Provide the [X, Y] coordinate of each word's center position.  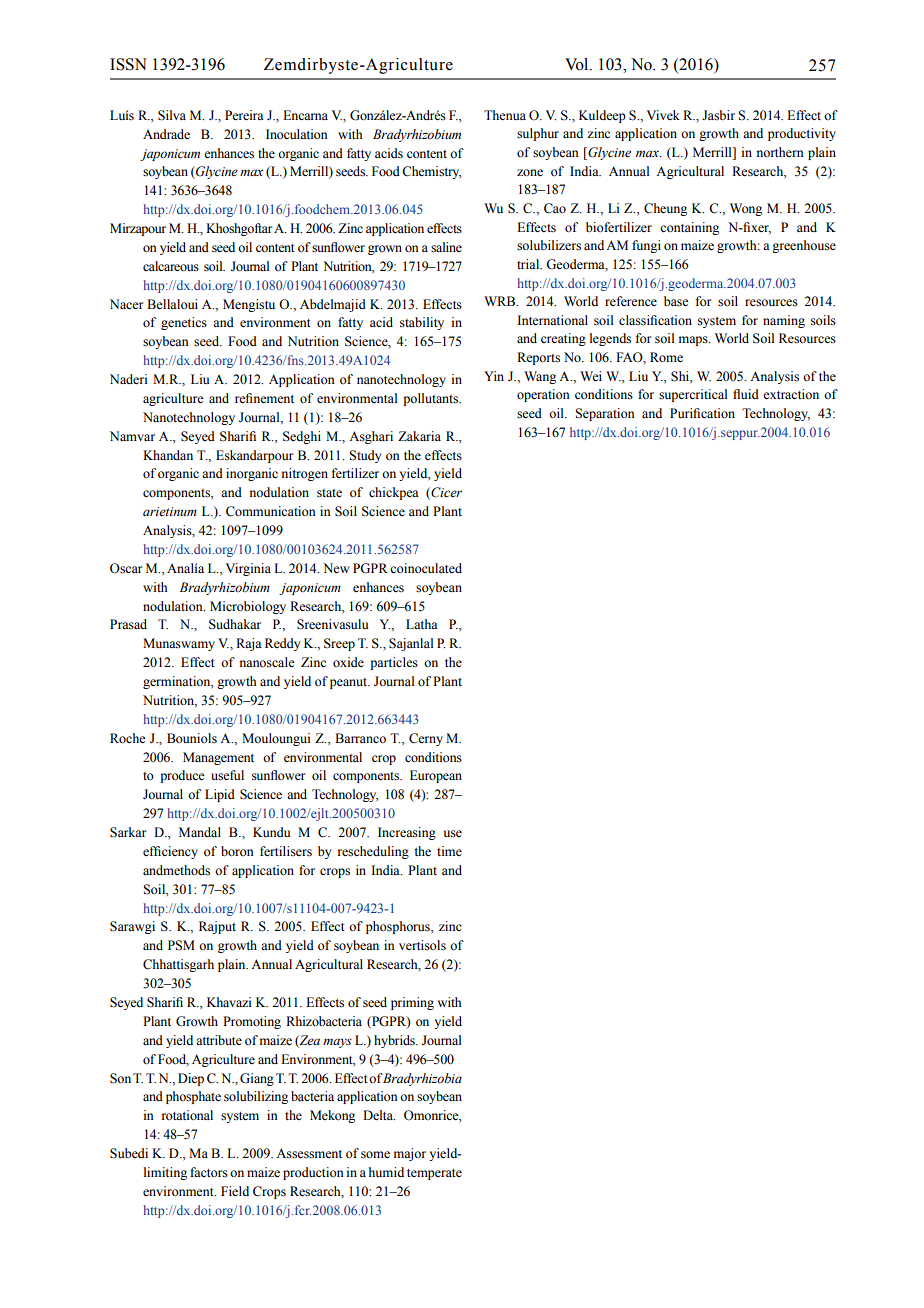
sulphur [538, 134]
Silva [172, 115]
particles [394, 663]
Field [235, 1191]
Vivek [663, 115]
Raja [249, 644]
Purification [702, 413]
